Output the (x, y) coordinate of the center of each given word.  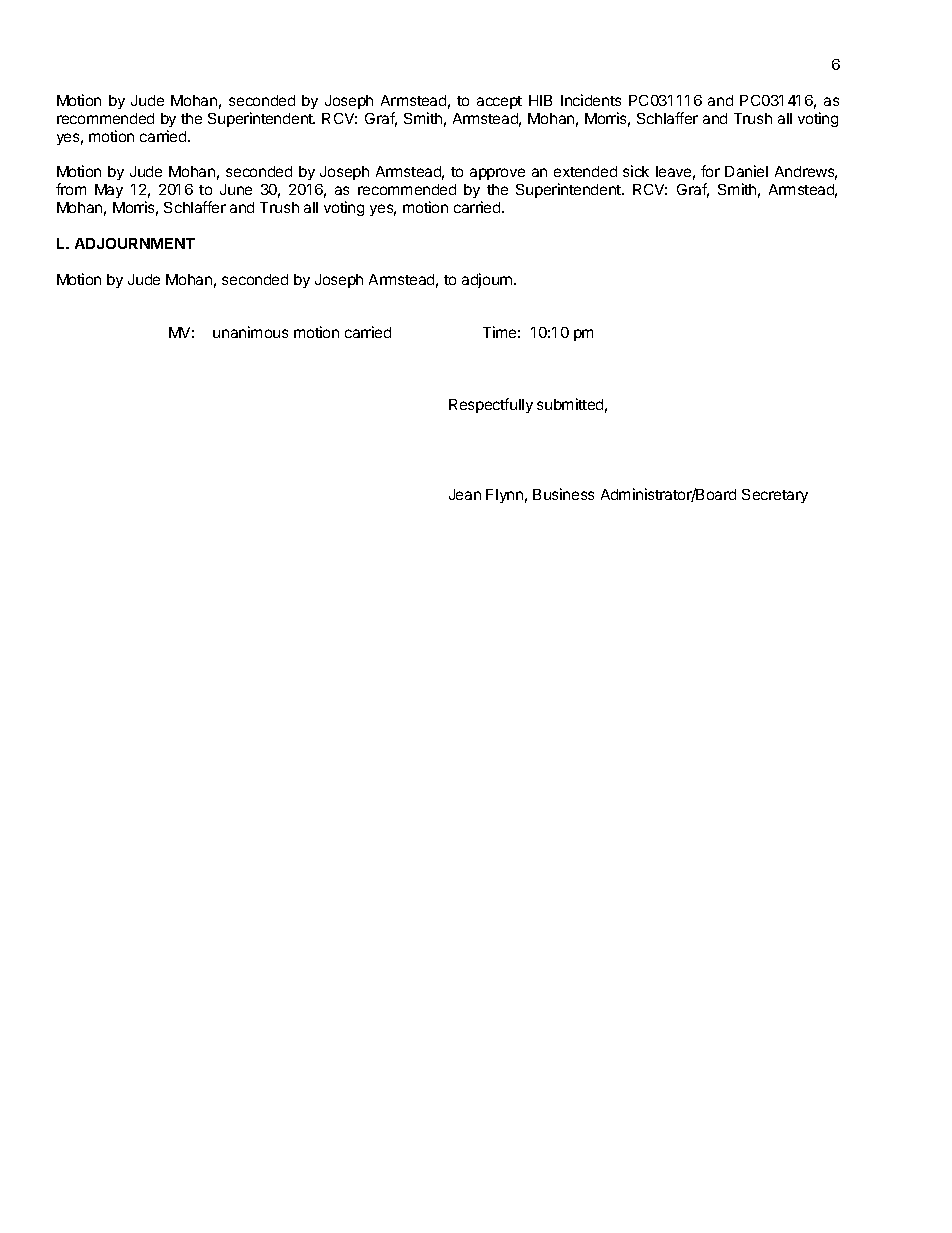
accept (499, 102)
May (109, 191)
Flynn (504, 496)
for (710, 171)
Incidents (591, 100)
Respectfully (491, 405)
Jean (465, 494)
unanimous (250, 332)
